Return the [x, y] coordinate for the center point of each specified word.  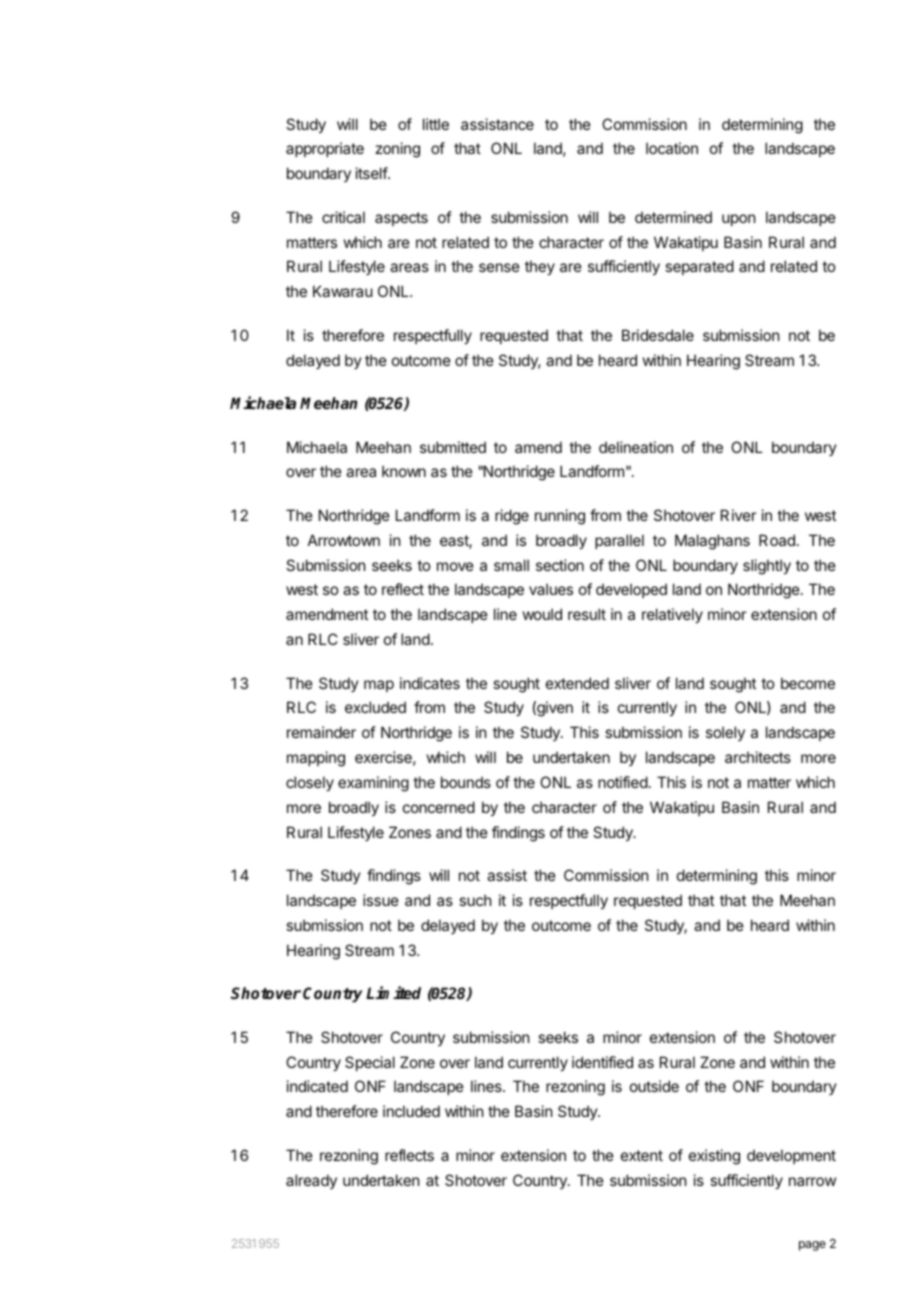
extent [642, 1155]
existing [714, 1157]
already [311, 1181]
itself [372, 173]
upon [738, 220]
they [540, 267]
